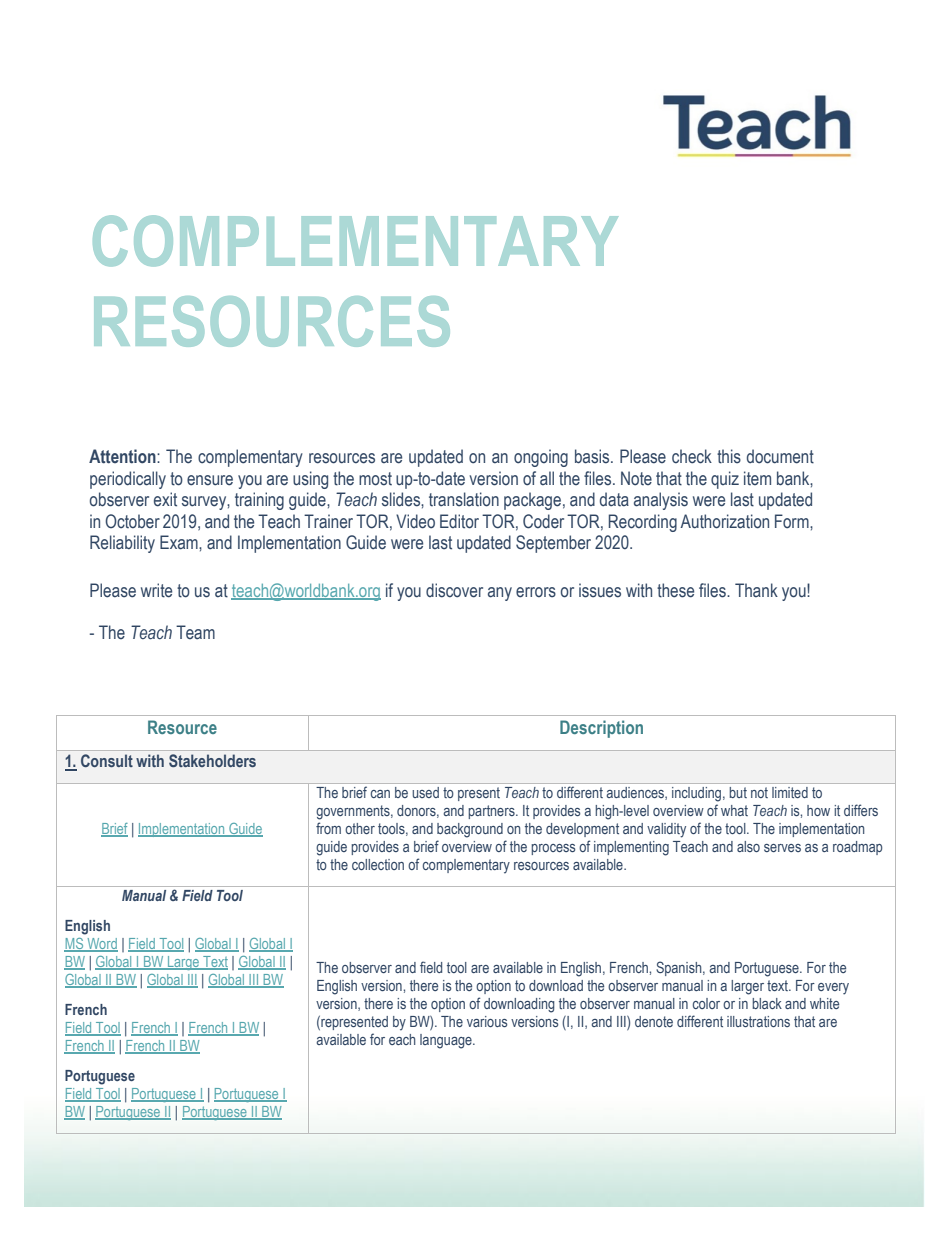  Describe the element at coordinates (101, 945) in the screenshot. I see `Word` at that location.
